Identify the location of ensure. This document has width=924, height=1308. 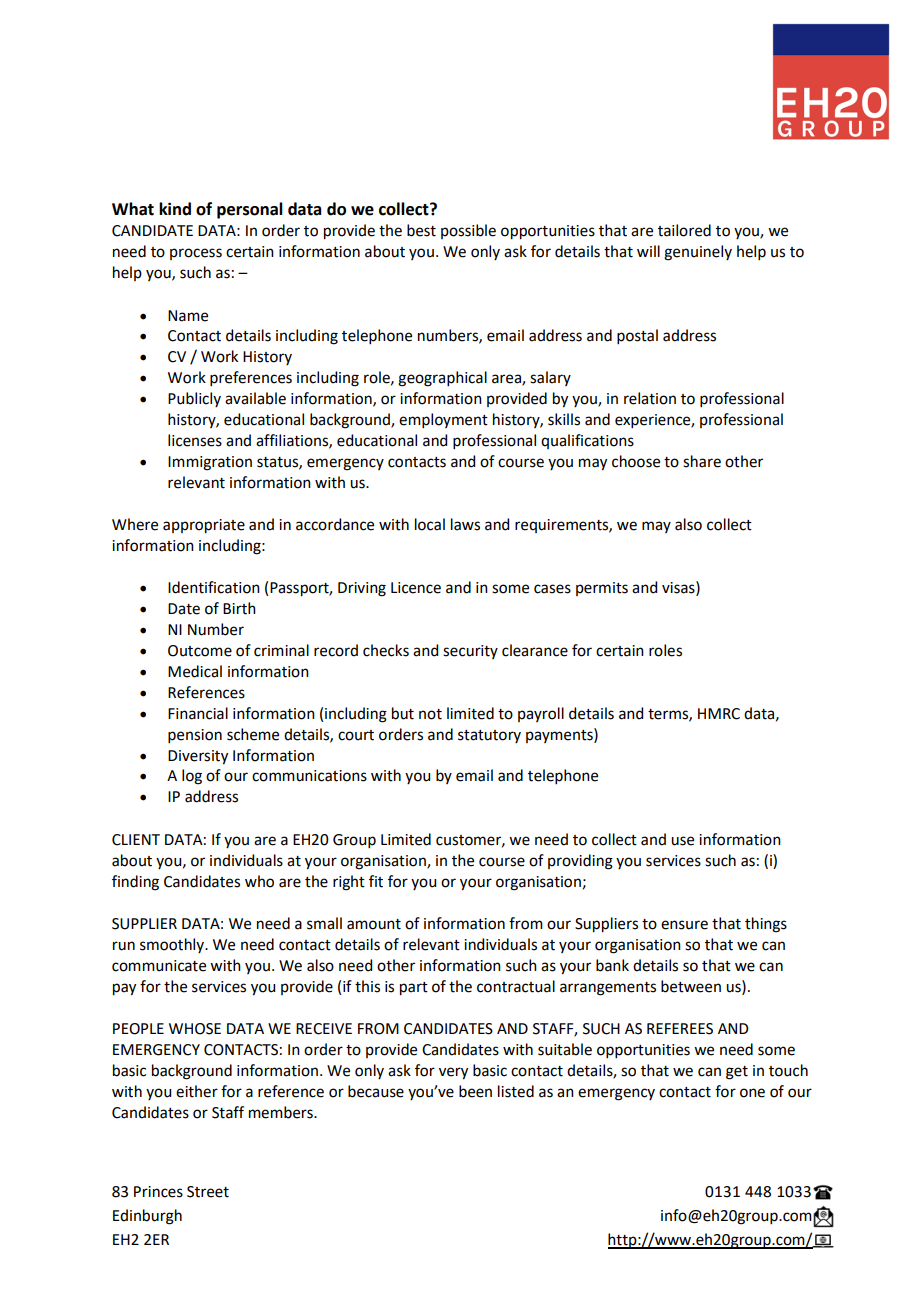
(684, 925).
